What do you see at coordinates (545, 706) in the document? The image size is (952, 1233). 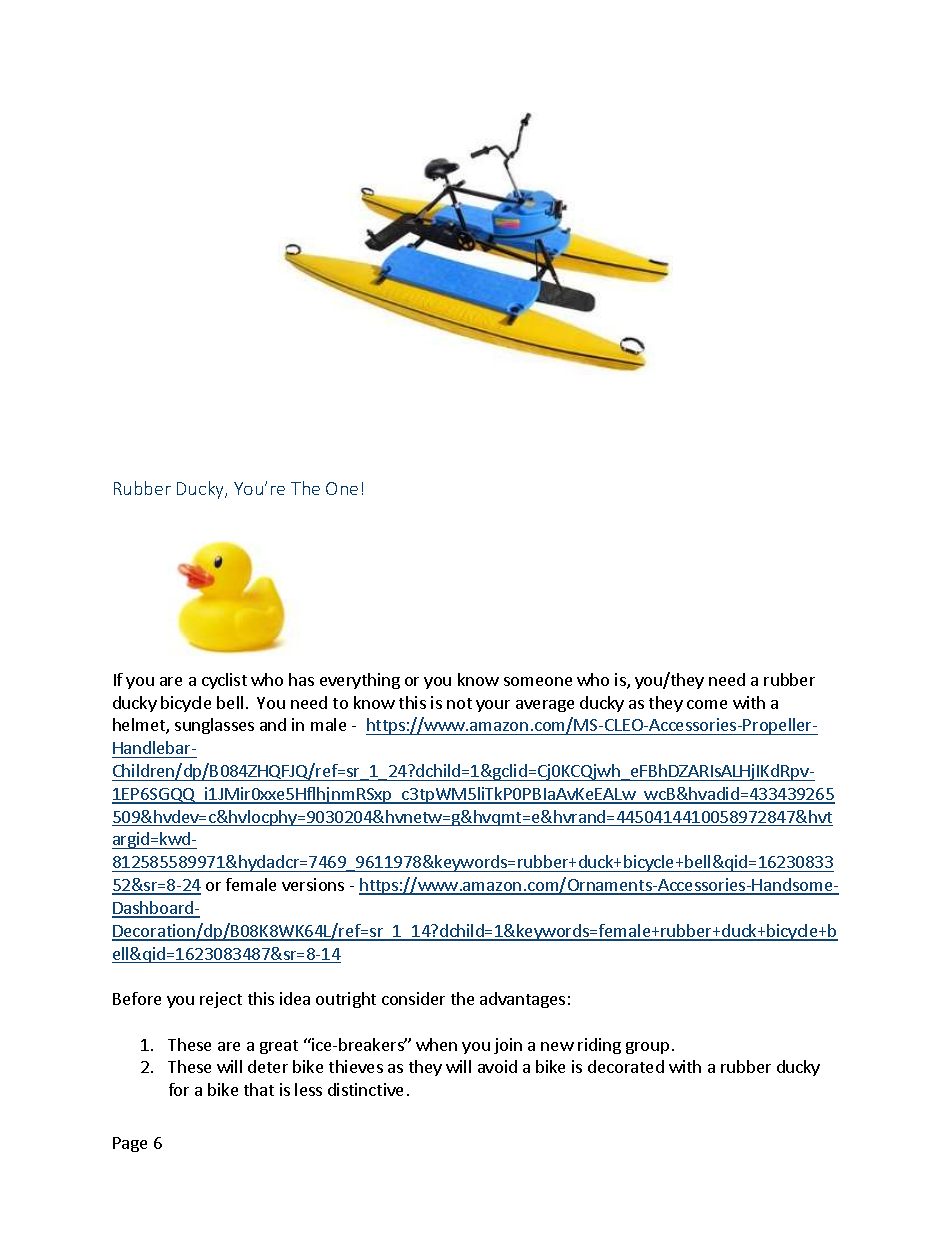 I see `average` at bounding box center [545, 706].
